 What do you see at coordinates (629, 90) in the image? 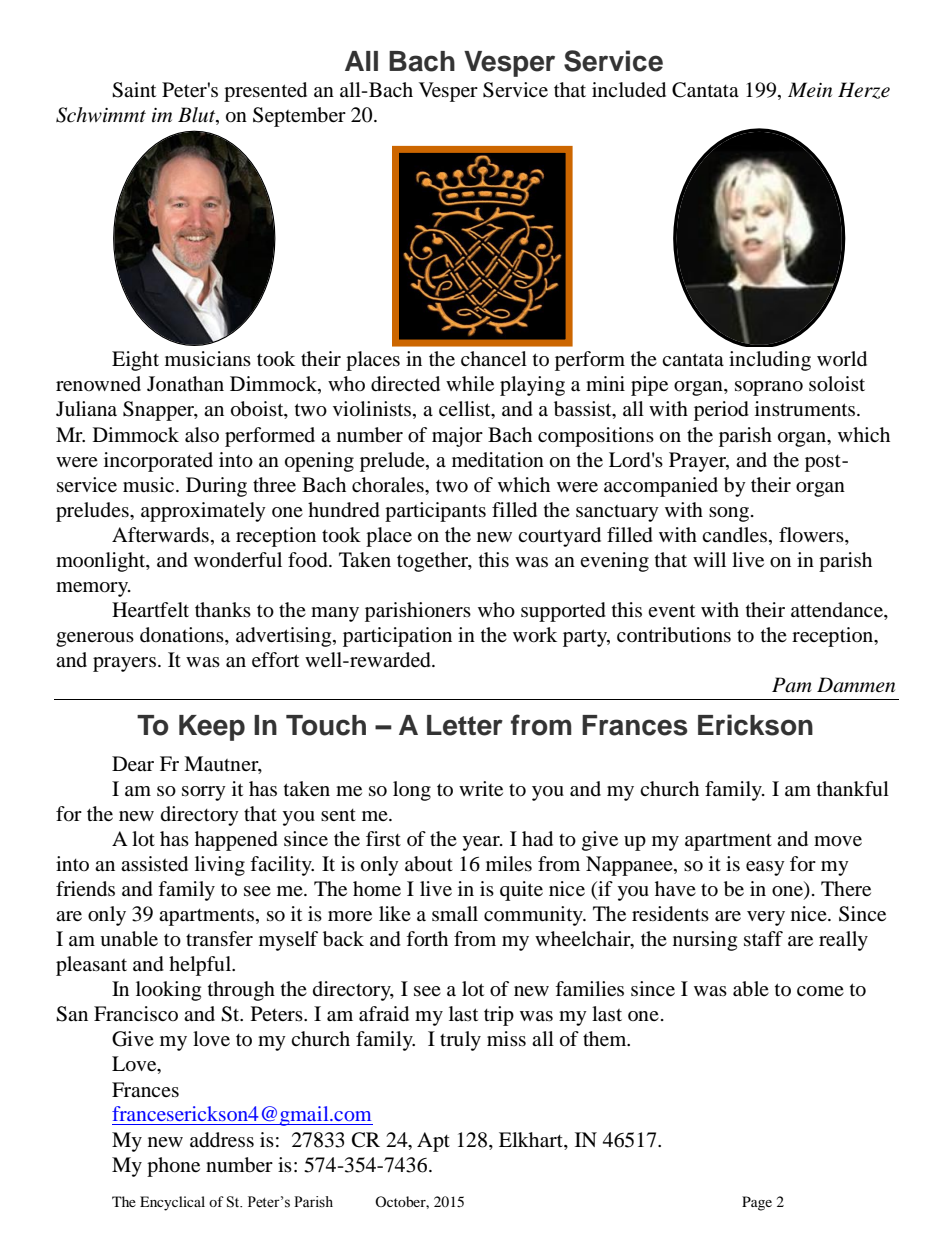
I see `included` at bounding box center [629, 90].
